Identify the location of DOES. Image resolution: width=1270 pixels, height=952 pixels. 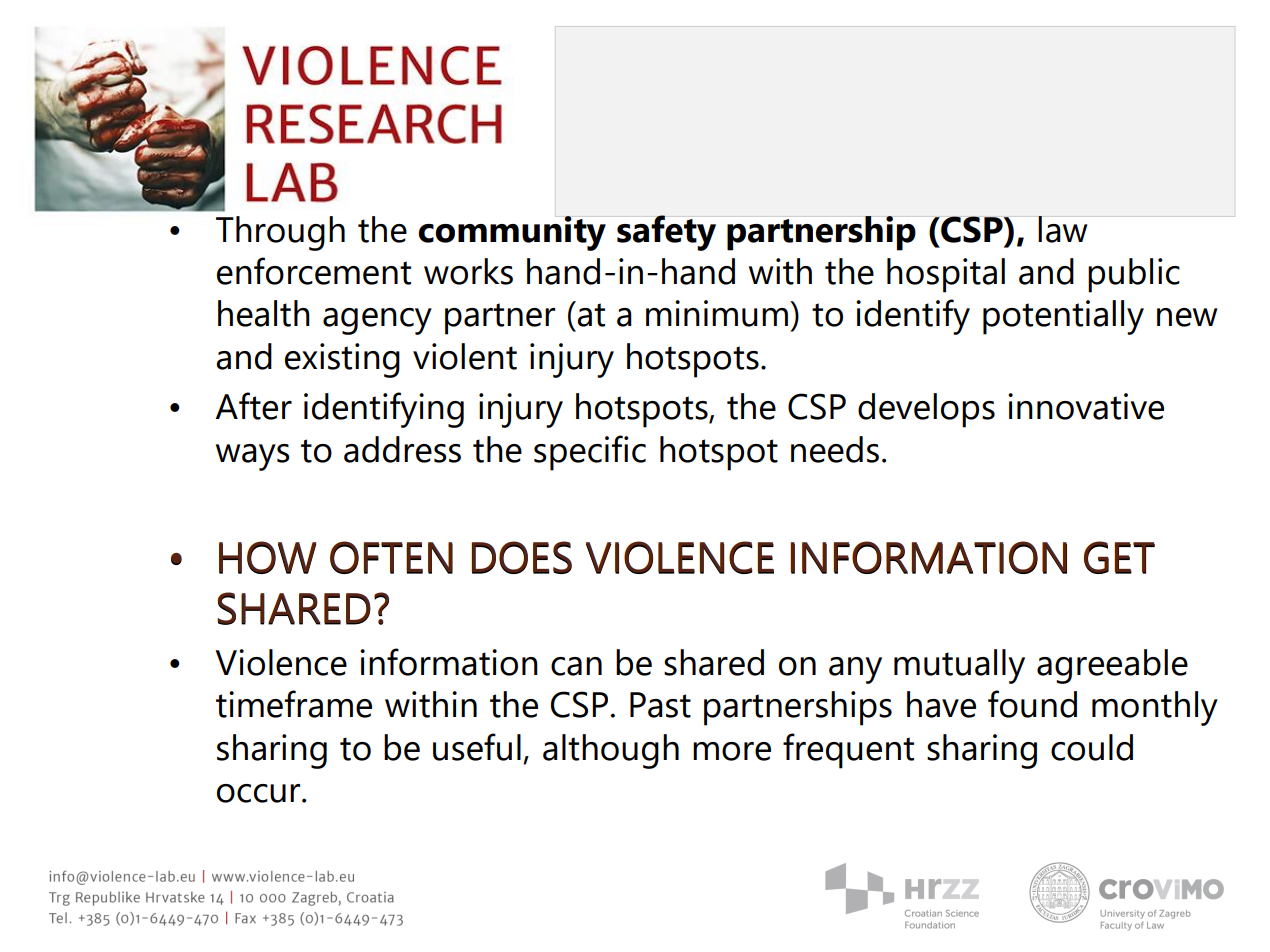
(521, 557).
